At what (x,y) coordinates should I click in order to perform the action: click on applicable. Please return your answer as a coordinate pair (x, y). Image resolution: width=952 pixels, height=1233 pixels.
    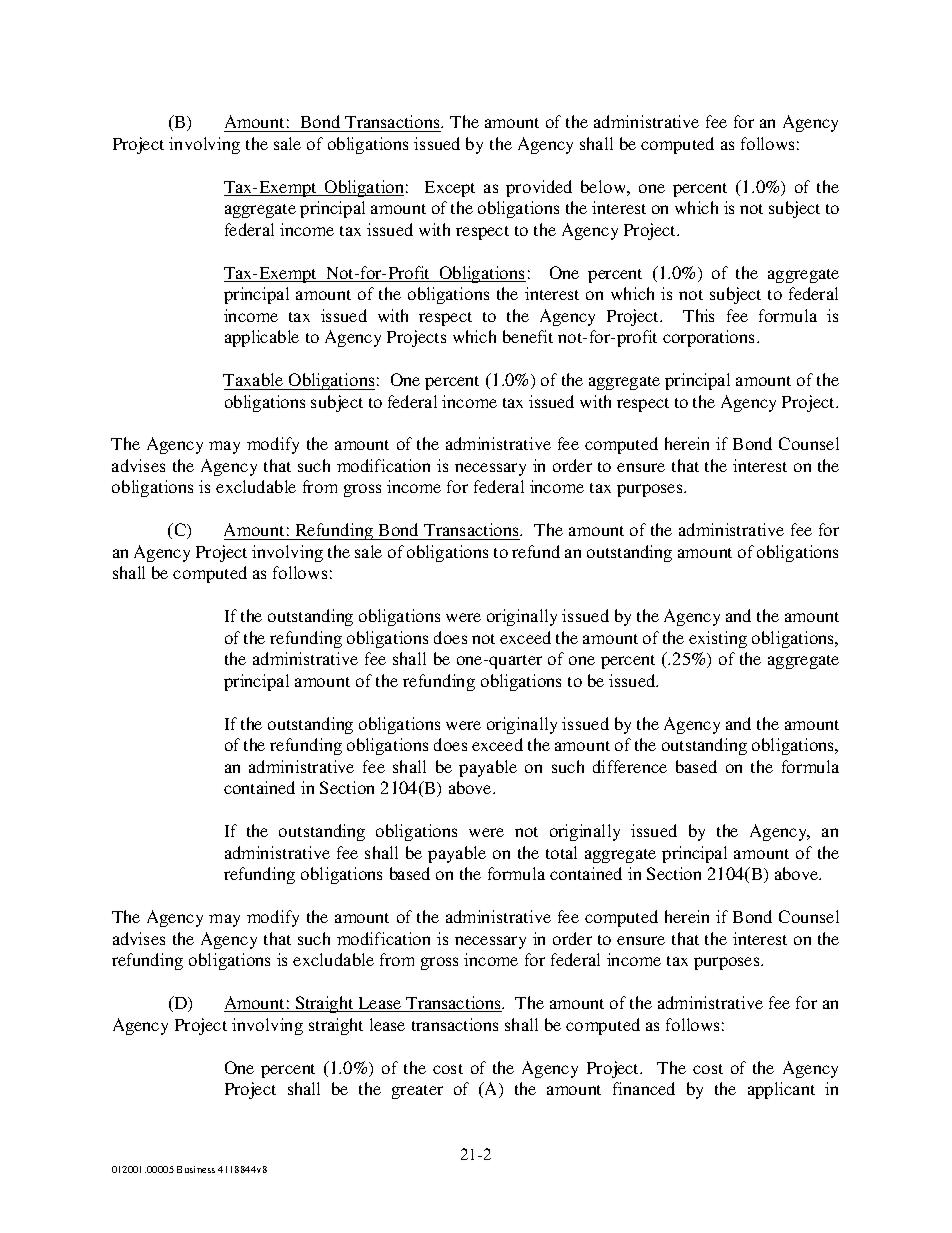
    Looking at the image, I should click on (262, 338).
